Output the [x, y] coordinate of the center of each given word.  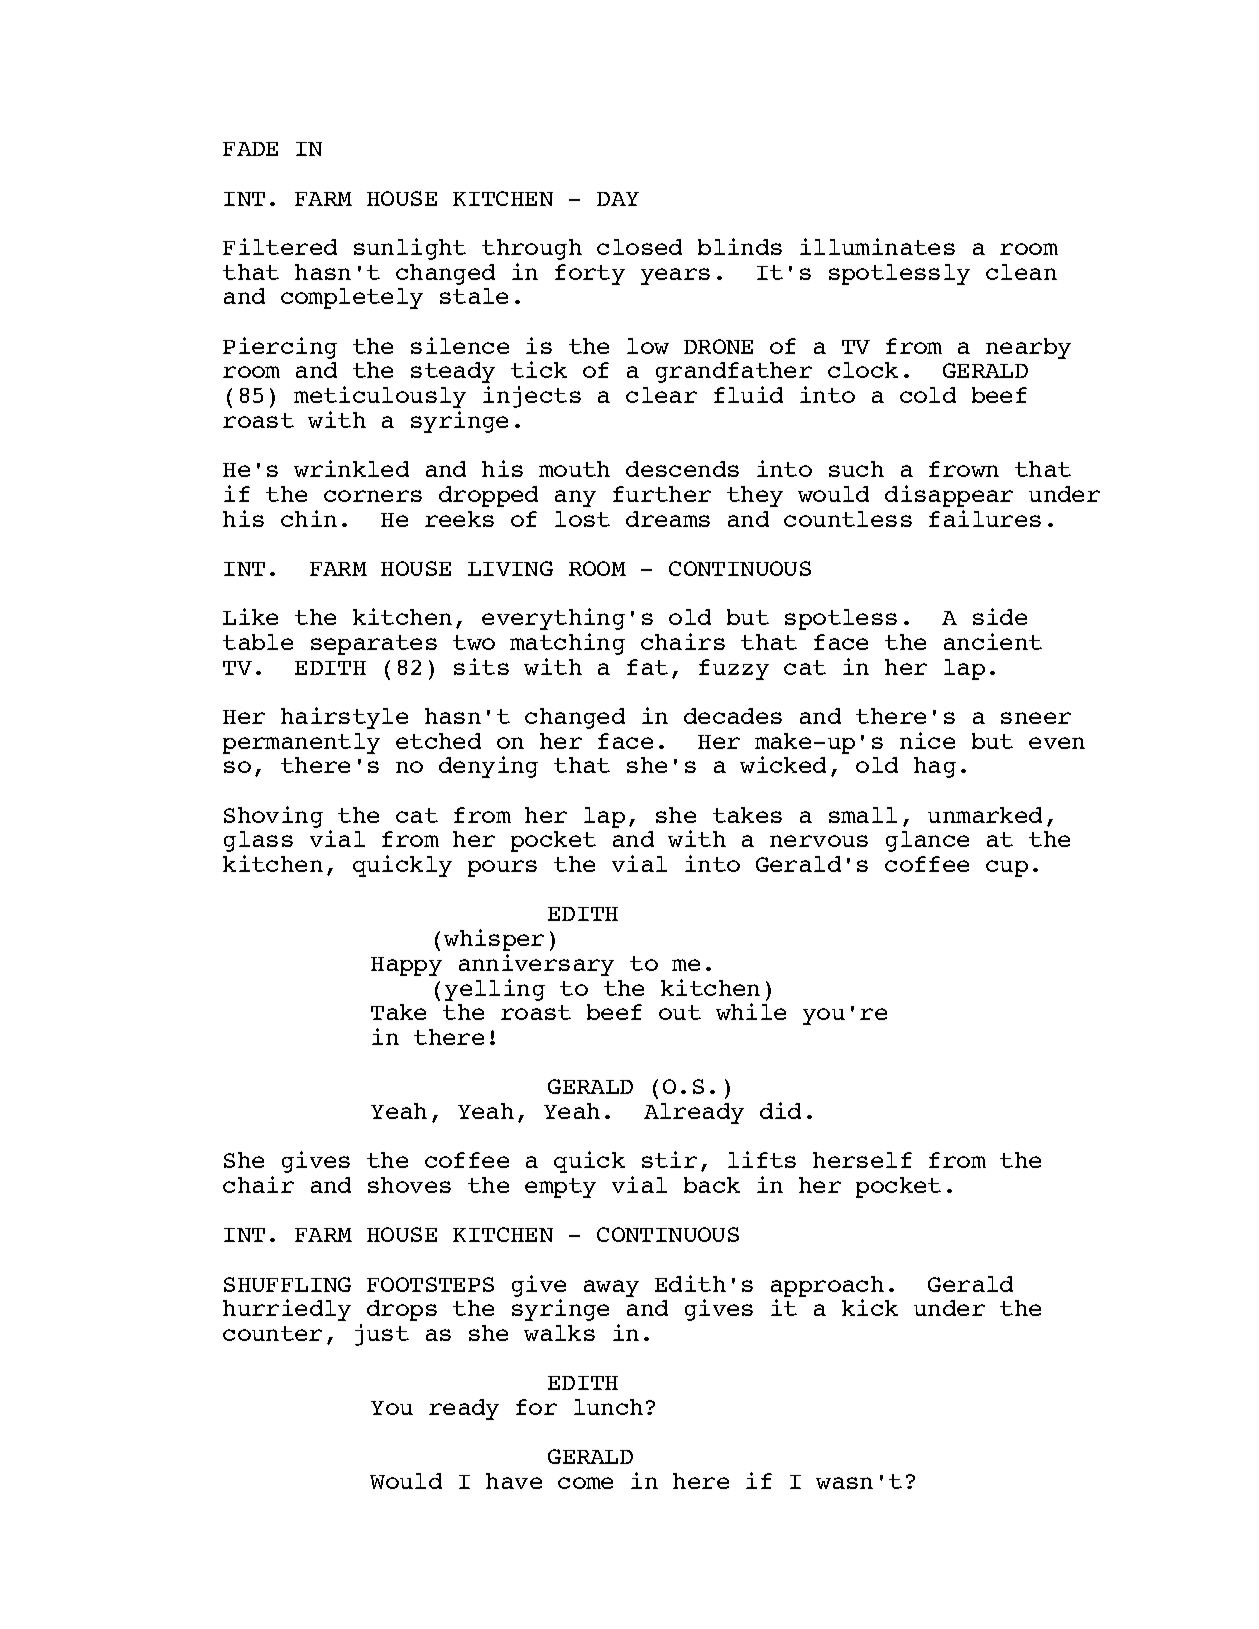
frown [964, 469]
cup [1007, 868]
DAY [618, 199]
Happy [406, 966]
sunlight [410, 249]
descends [682, 469]
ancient [993, 641]
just [382, 1335]
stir [669, 1159]
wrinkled [351, 468]
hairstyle [344, 718]
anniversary [536, 965]
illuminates [877, 246]
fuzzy [734, 669]
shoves [409, 1185]
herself [862, 1160]
